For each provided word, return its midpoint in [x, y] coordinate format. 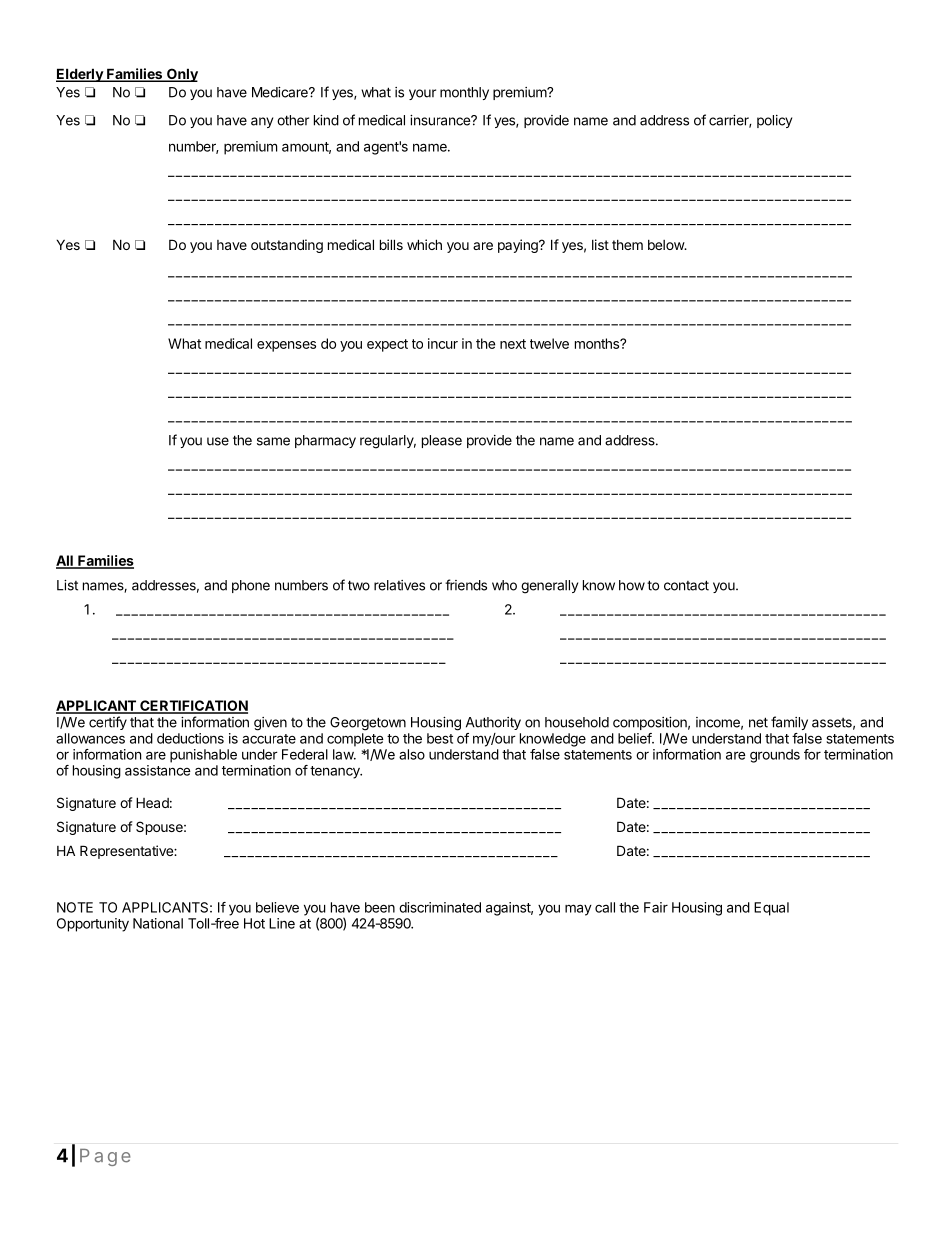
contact [686, 585]
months [598, 343]
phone [251, 586]
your [422, 94]
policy [774, 121]
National [158, 923]
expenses [286, 346]
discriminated [440, 907]
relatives [399, 585]
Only [181, 75]
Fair [656, 907]
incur [443, 343]
